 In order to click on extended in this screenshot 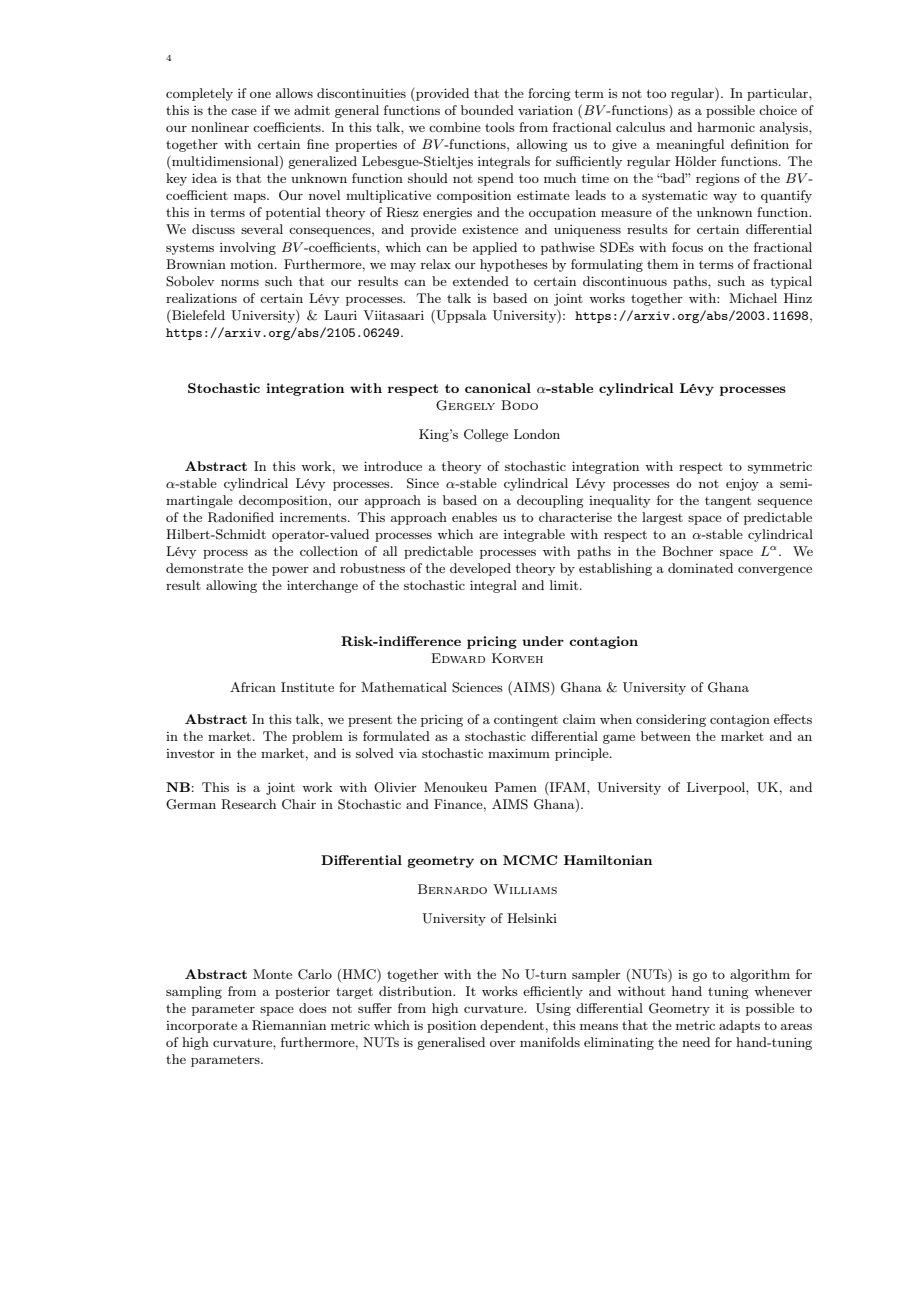, I will do `click(481, 281)`.
